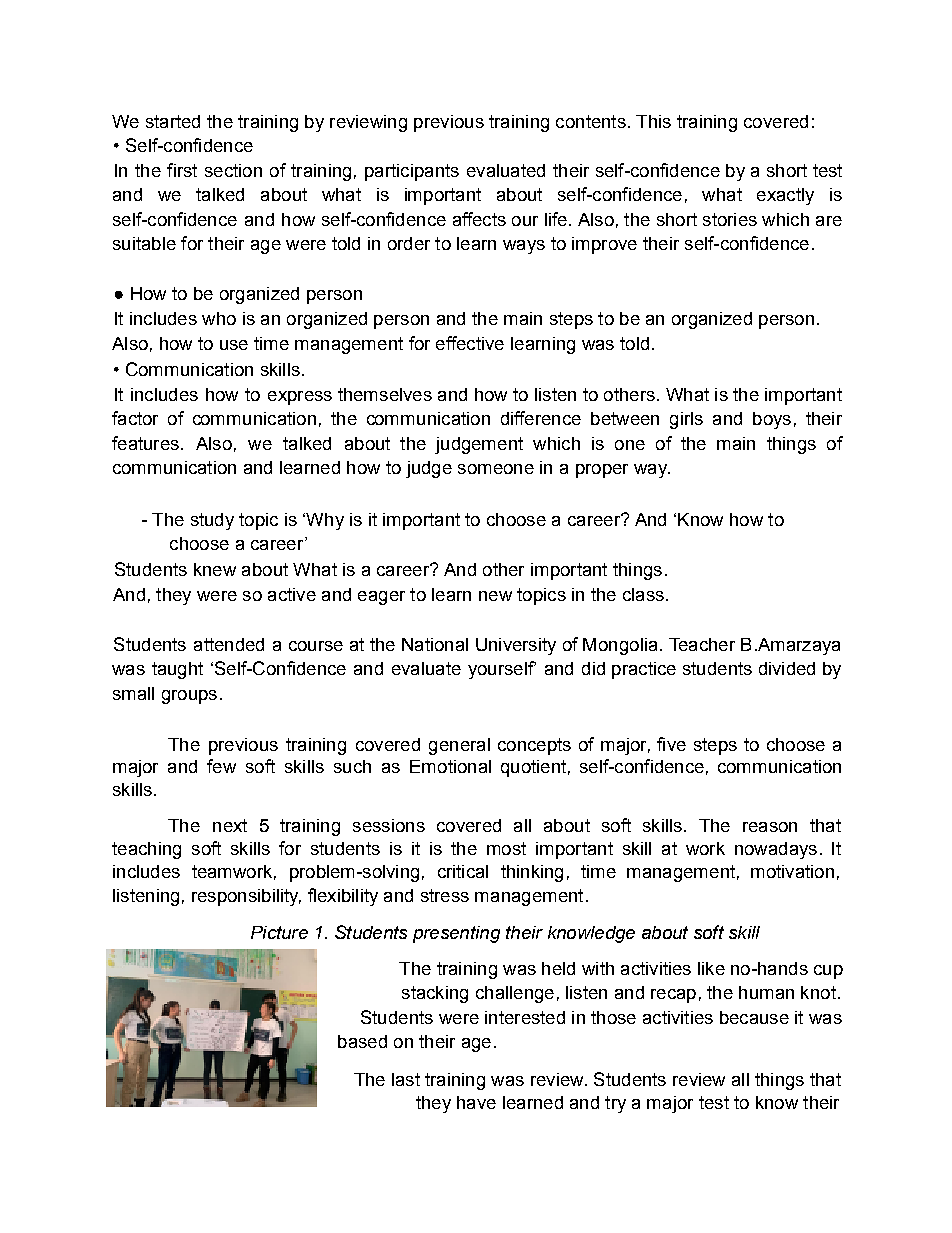  Describe the element at coordinates (412, 172) in the image. I see `participants` at that location.
